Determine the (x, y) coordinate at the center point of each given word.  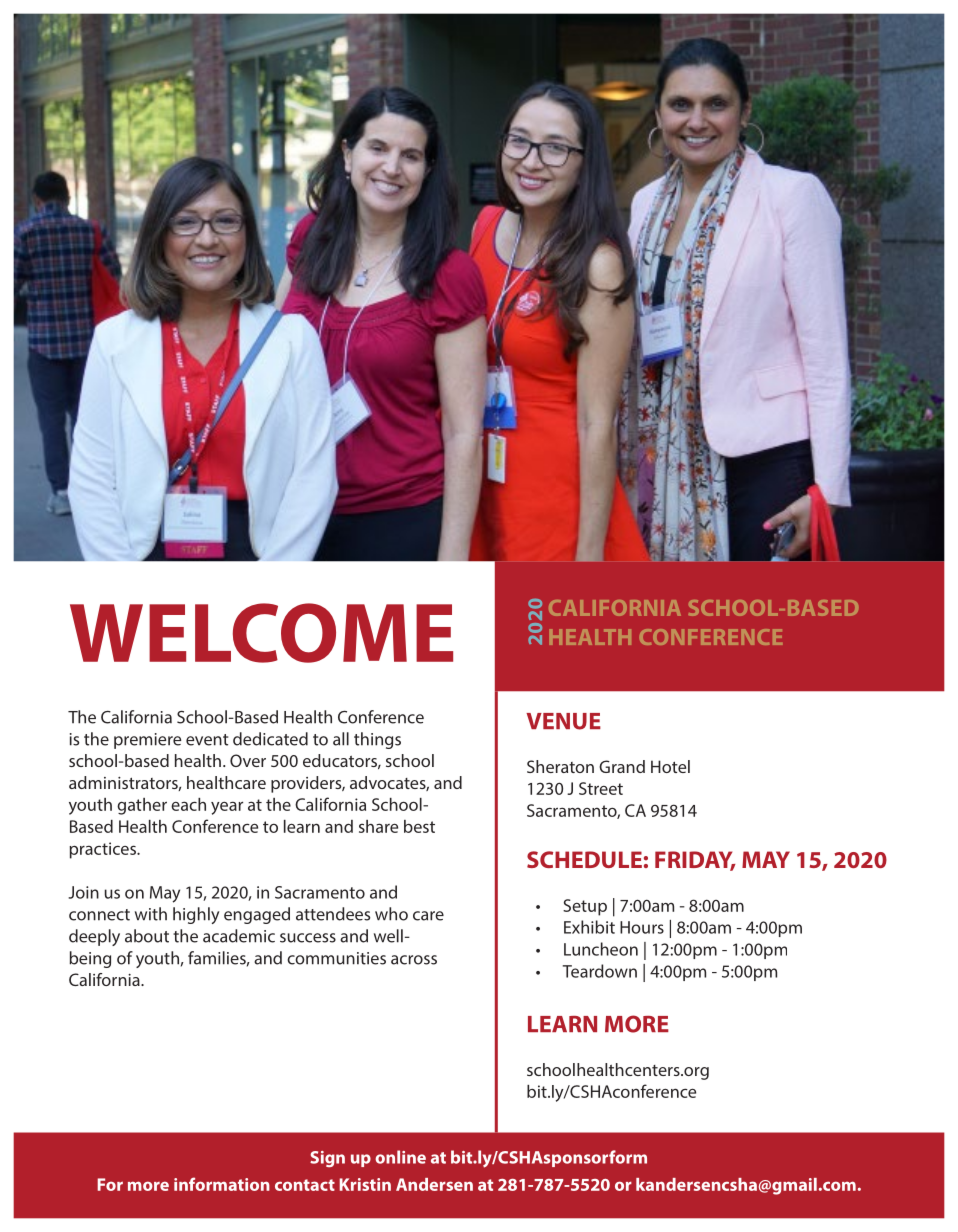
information (222, 1184)
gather (142, 806)
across (414, 960)
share (378, 826)
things (377, 740)
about (147, 936)
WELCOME (261, 633)
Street (601, 788)
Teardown (600, 971)
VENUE (563, 721)
